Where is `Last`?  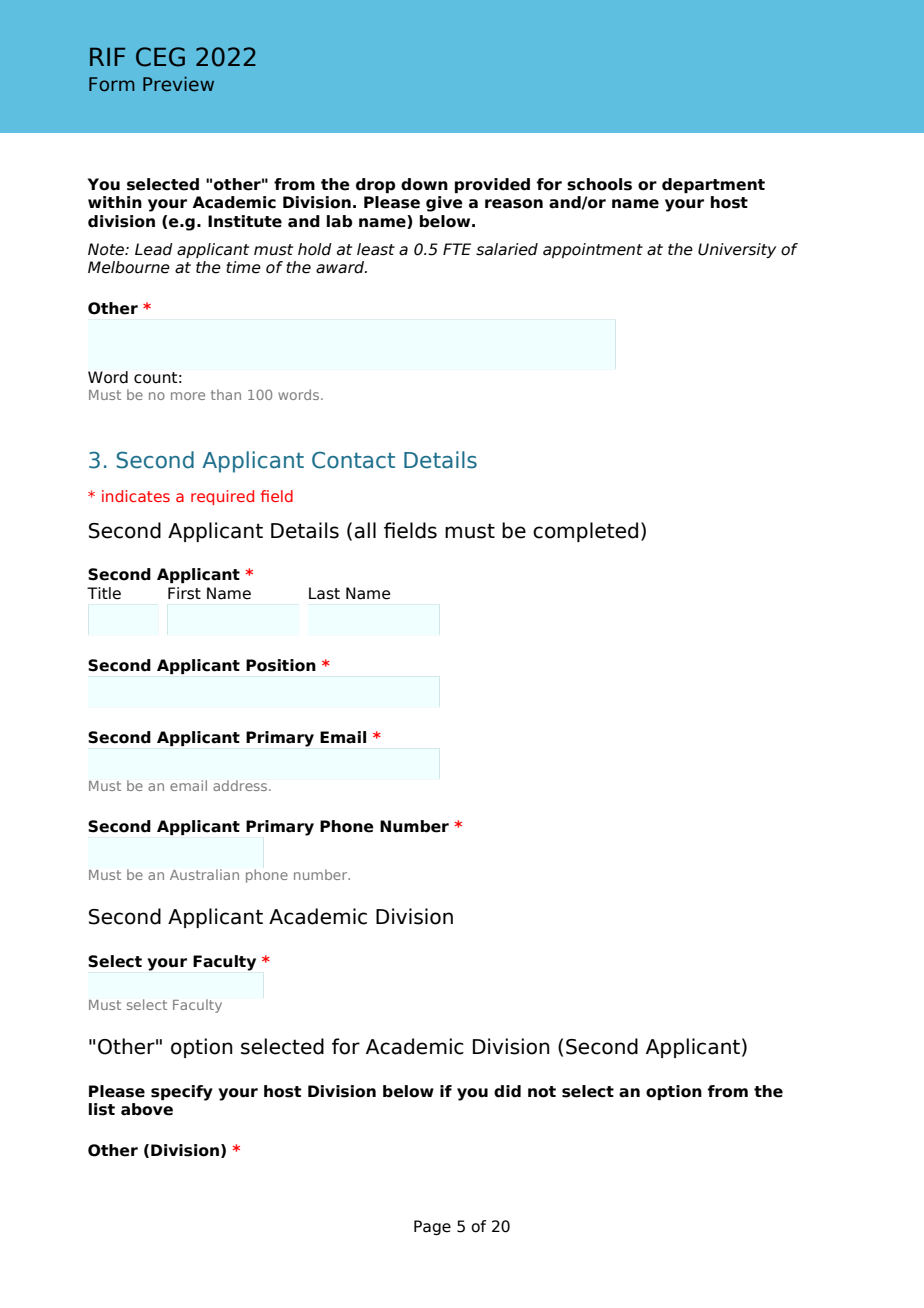
Last is located at coordinates (324, 593).
